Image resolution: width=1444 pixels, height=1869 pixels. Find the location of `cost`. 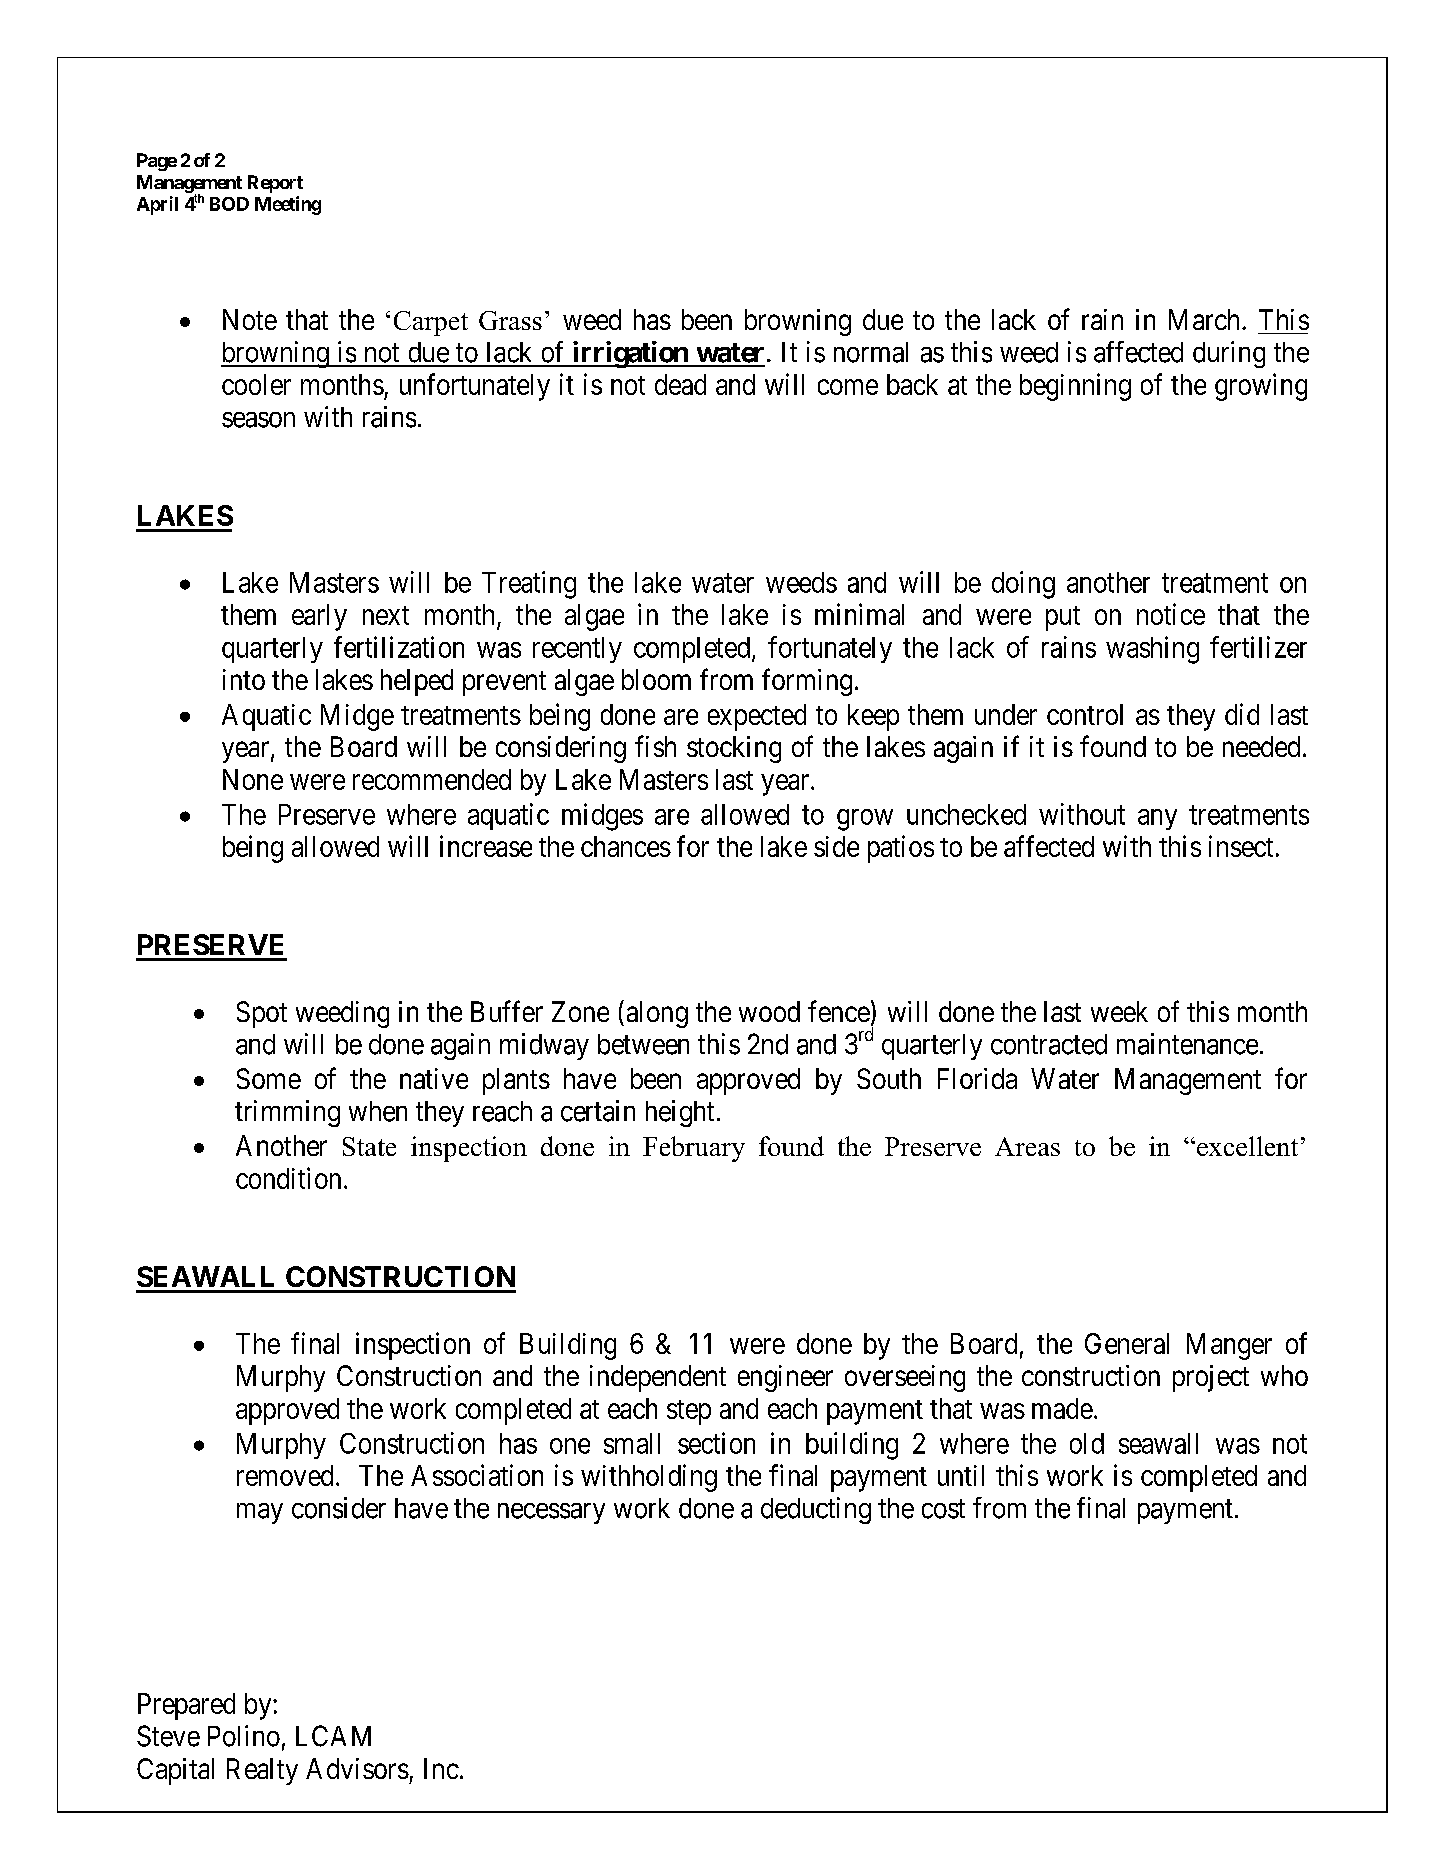

cost is located at coordinates (943, 1509).
